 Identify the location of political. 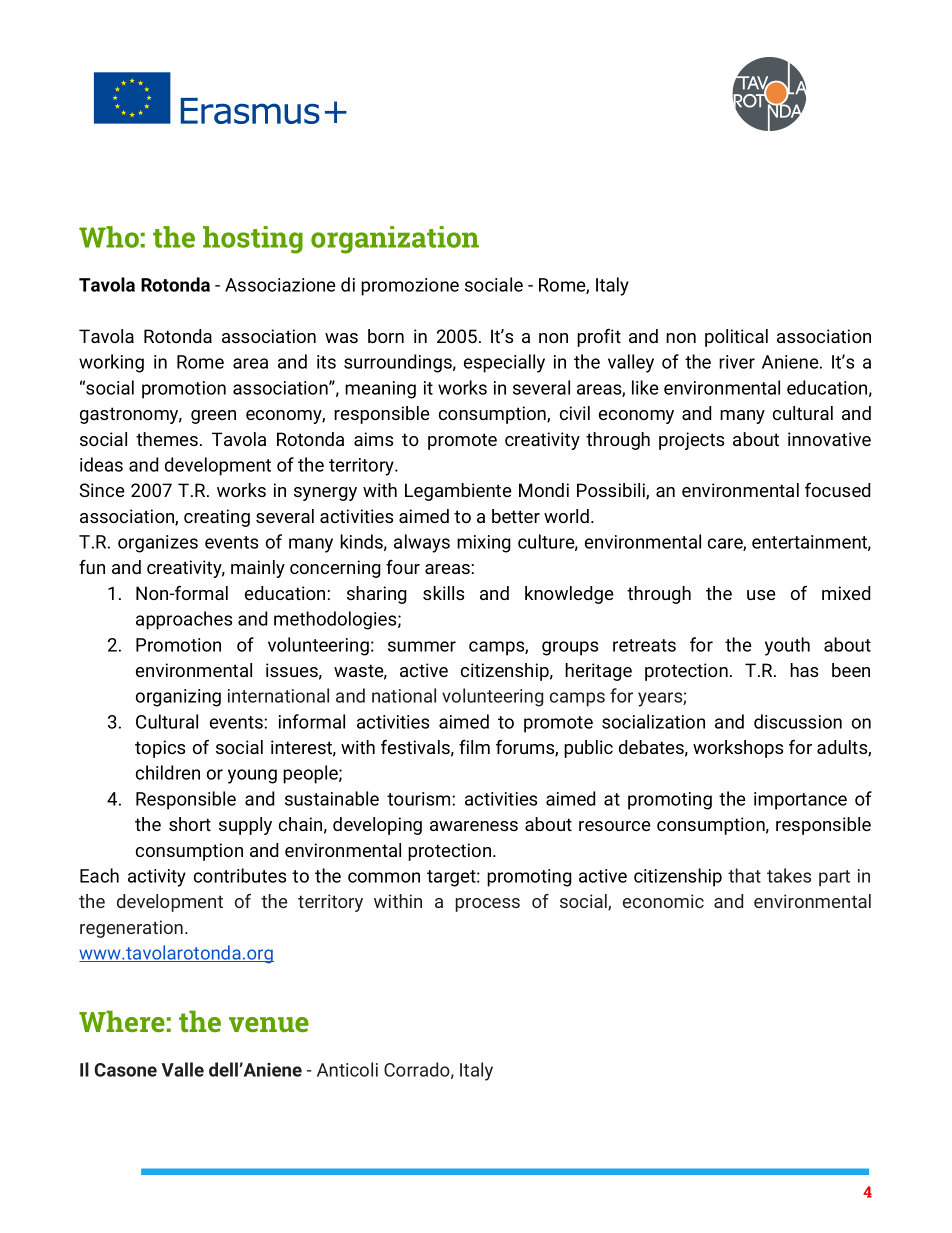
(736, 338).
